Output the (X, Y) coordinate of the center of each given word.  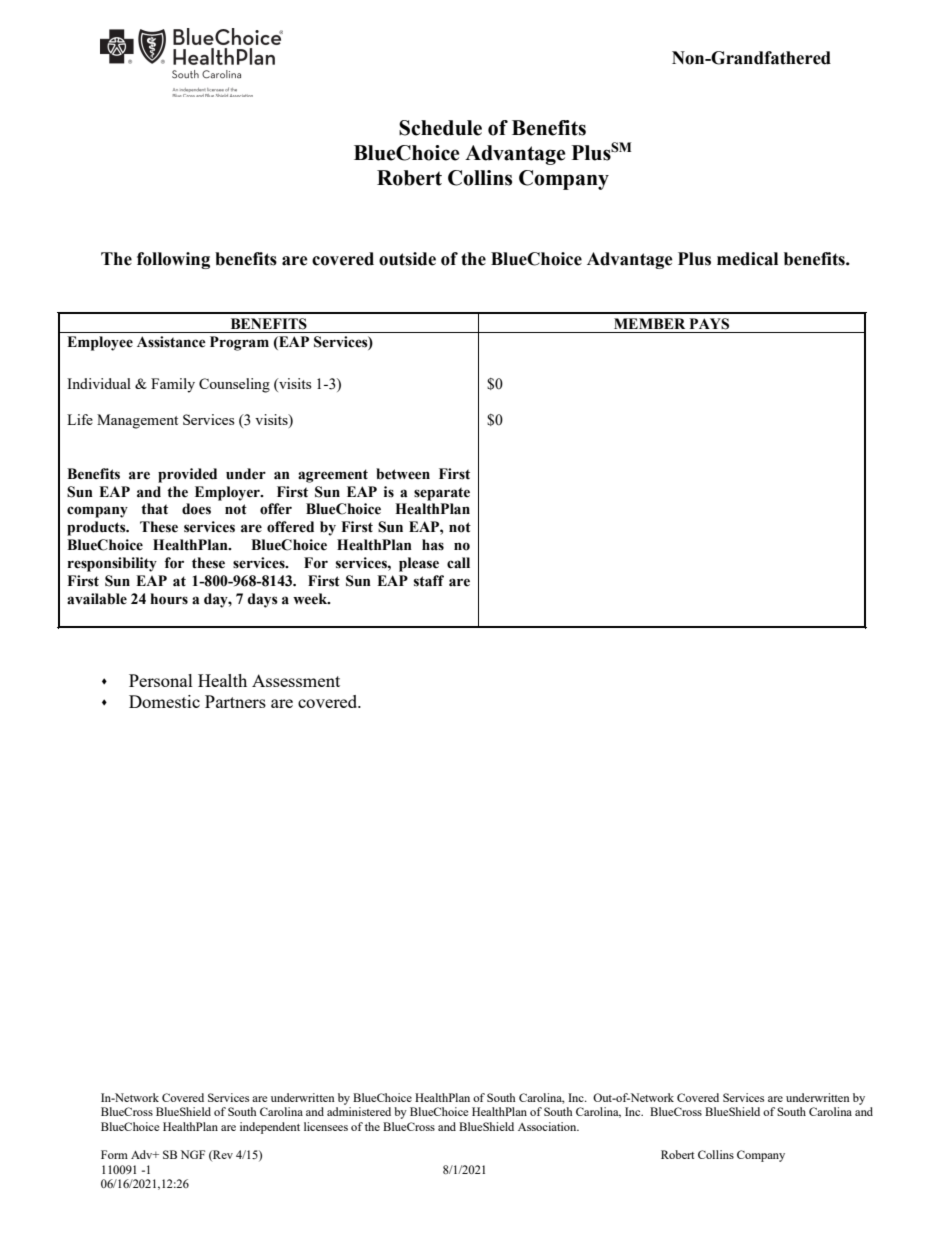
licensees (326, 1126)
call (458, 563)
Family (173, 385)
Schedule (440, 128)
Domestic (164, 701)
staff (429, 581)
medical (747, 259)
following (173, 260)
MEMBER (649, 323)
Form (114, 1154)
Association (548, 1126)
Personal (161, 680)
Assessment (296, 680)
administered (359, 1111)
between (403, 474)
